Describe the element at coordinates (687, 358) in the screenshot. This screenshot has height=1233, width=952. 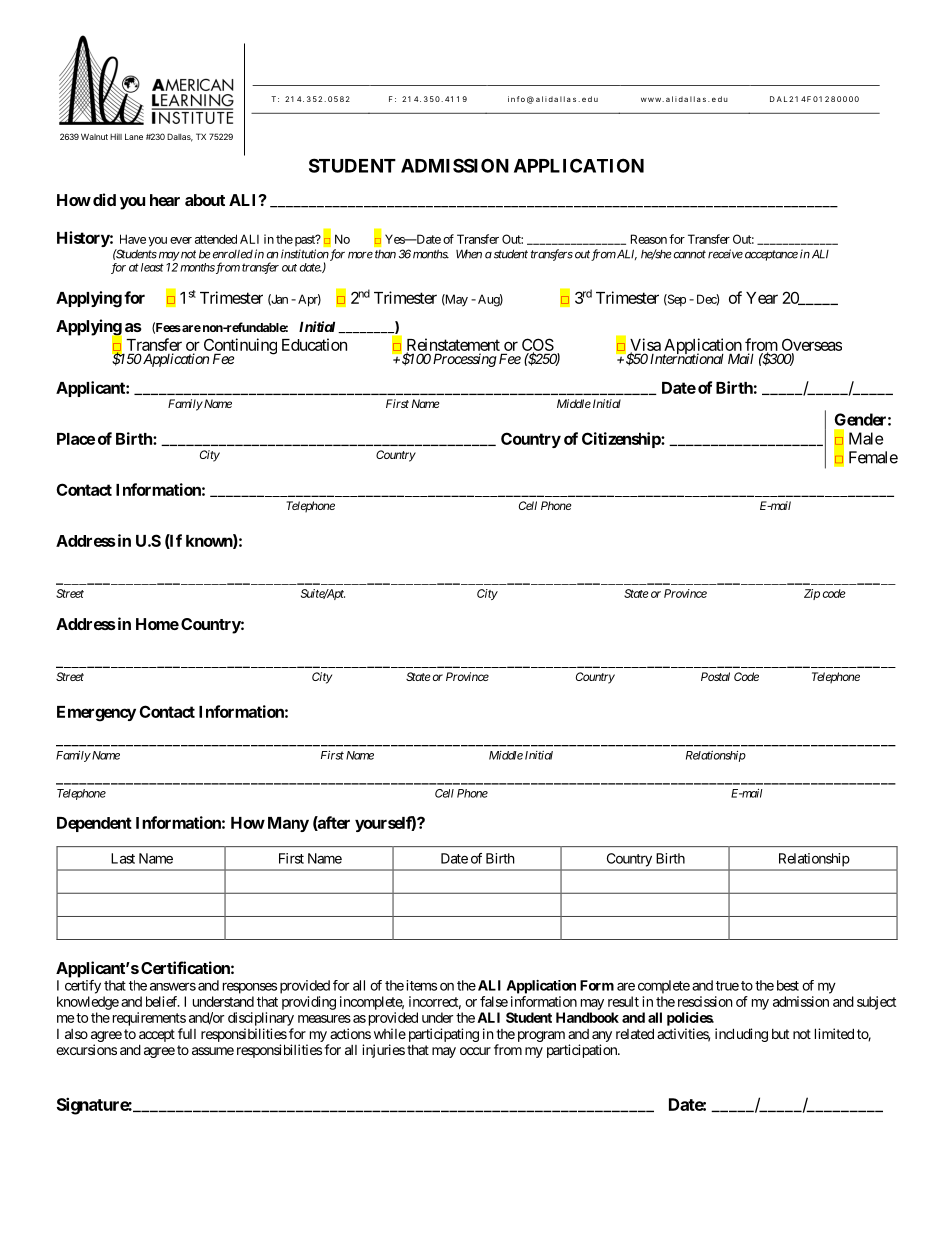
I see `International` at that location.
